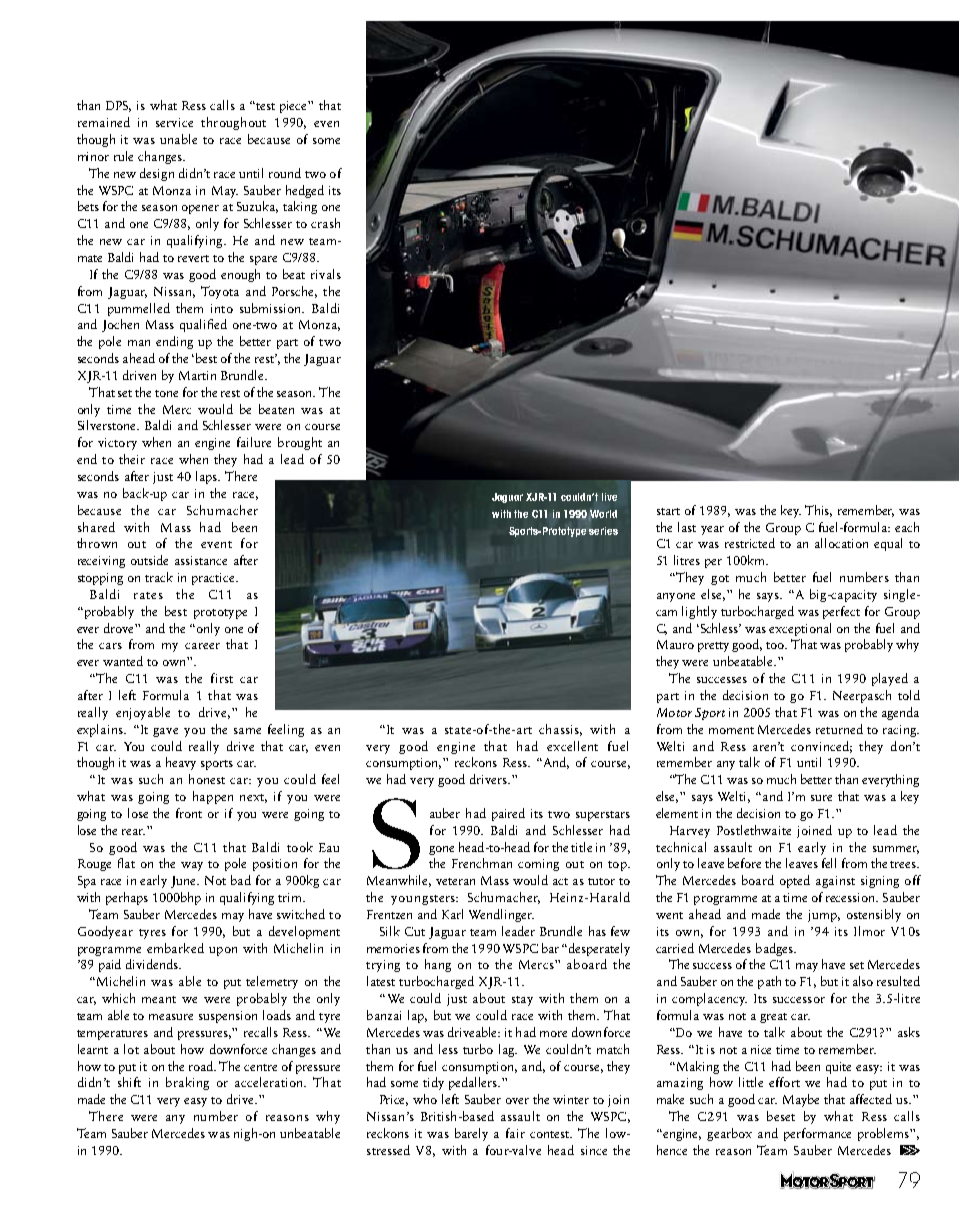  I want to click on braking, so click(187, 1083).
